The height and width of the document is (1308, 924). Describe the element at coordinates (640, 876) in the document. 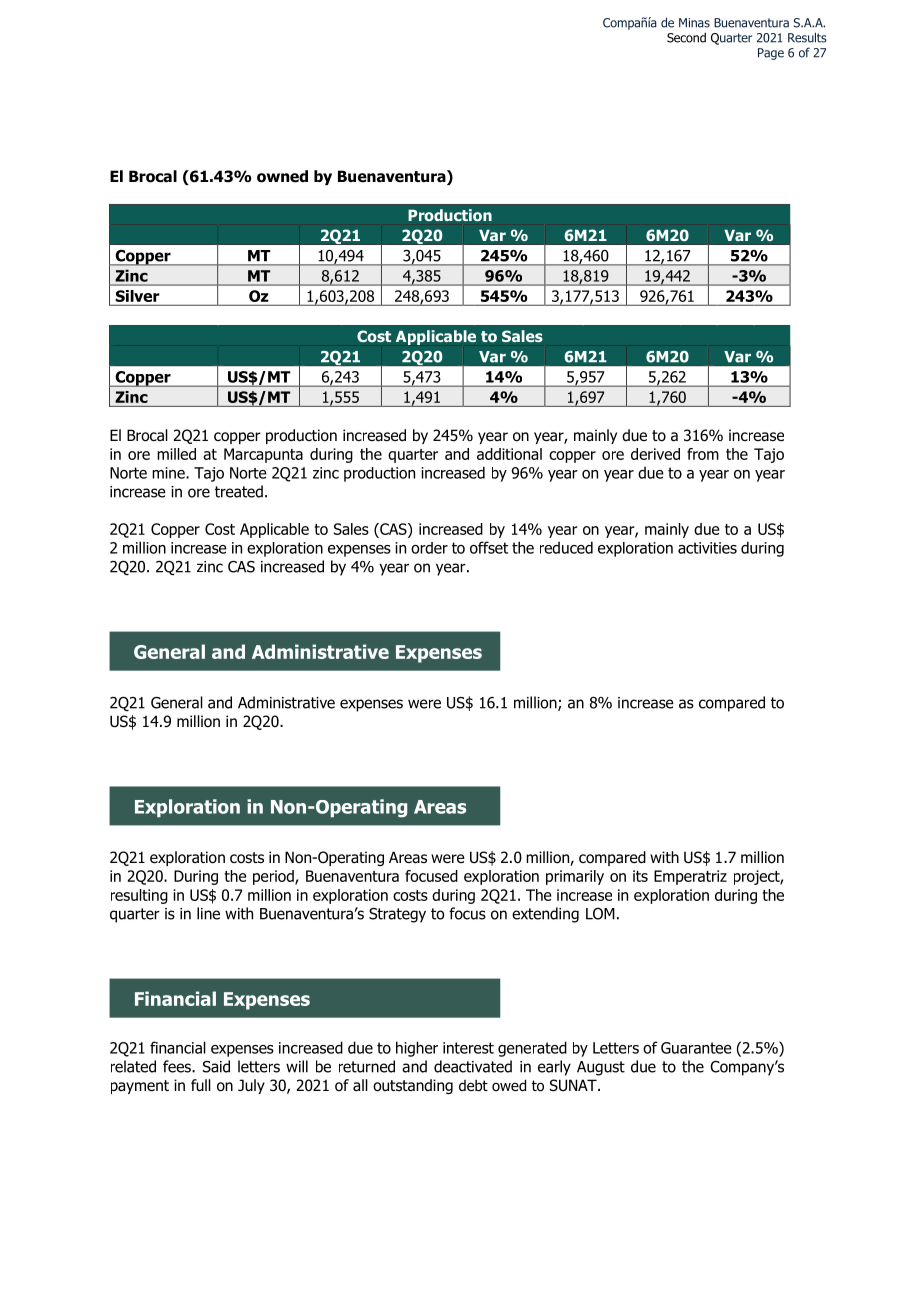

I see `its` at that location.
